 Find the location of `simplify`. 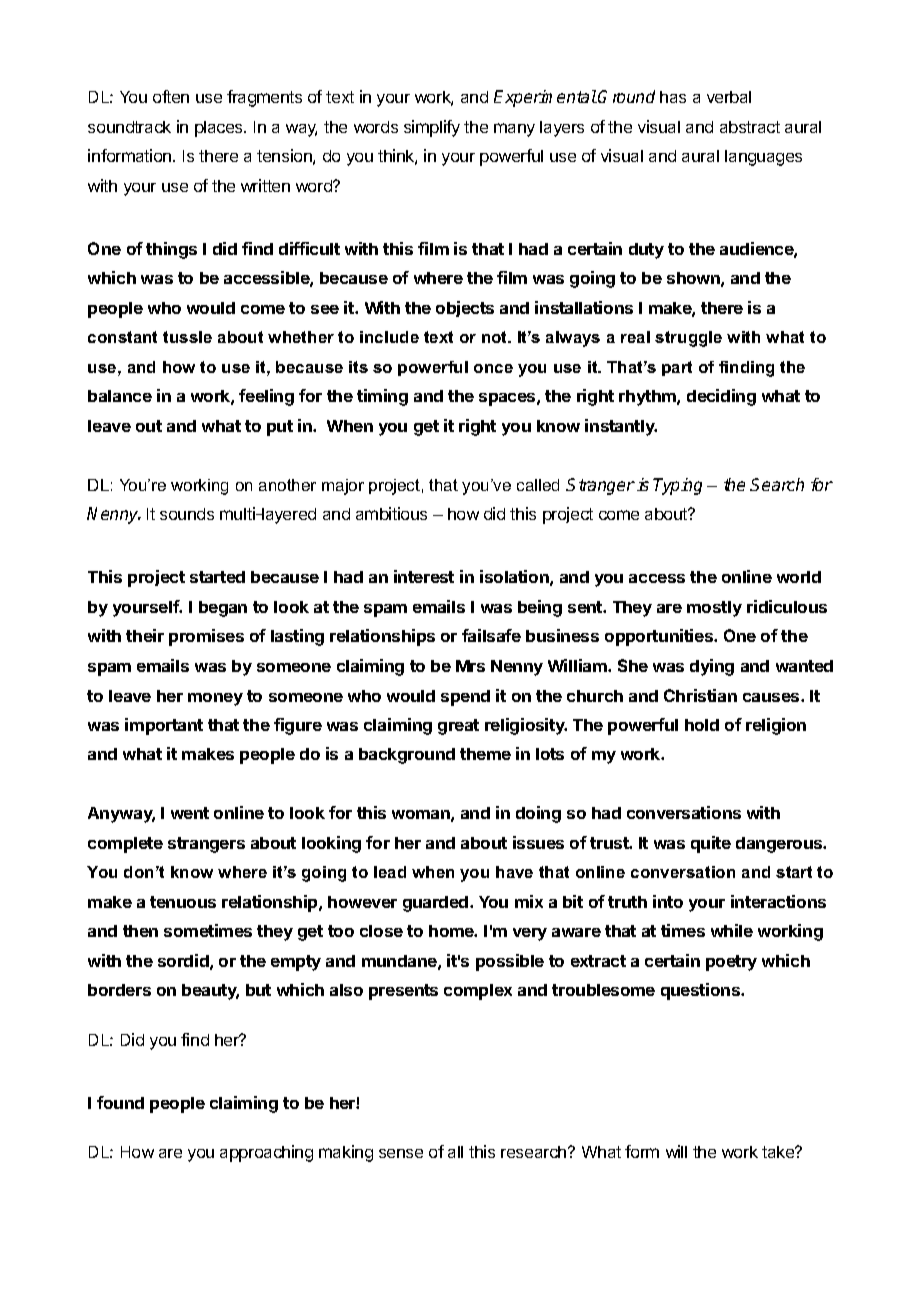

simplify is located at coordinates (432, 128).
